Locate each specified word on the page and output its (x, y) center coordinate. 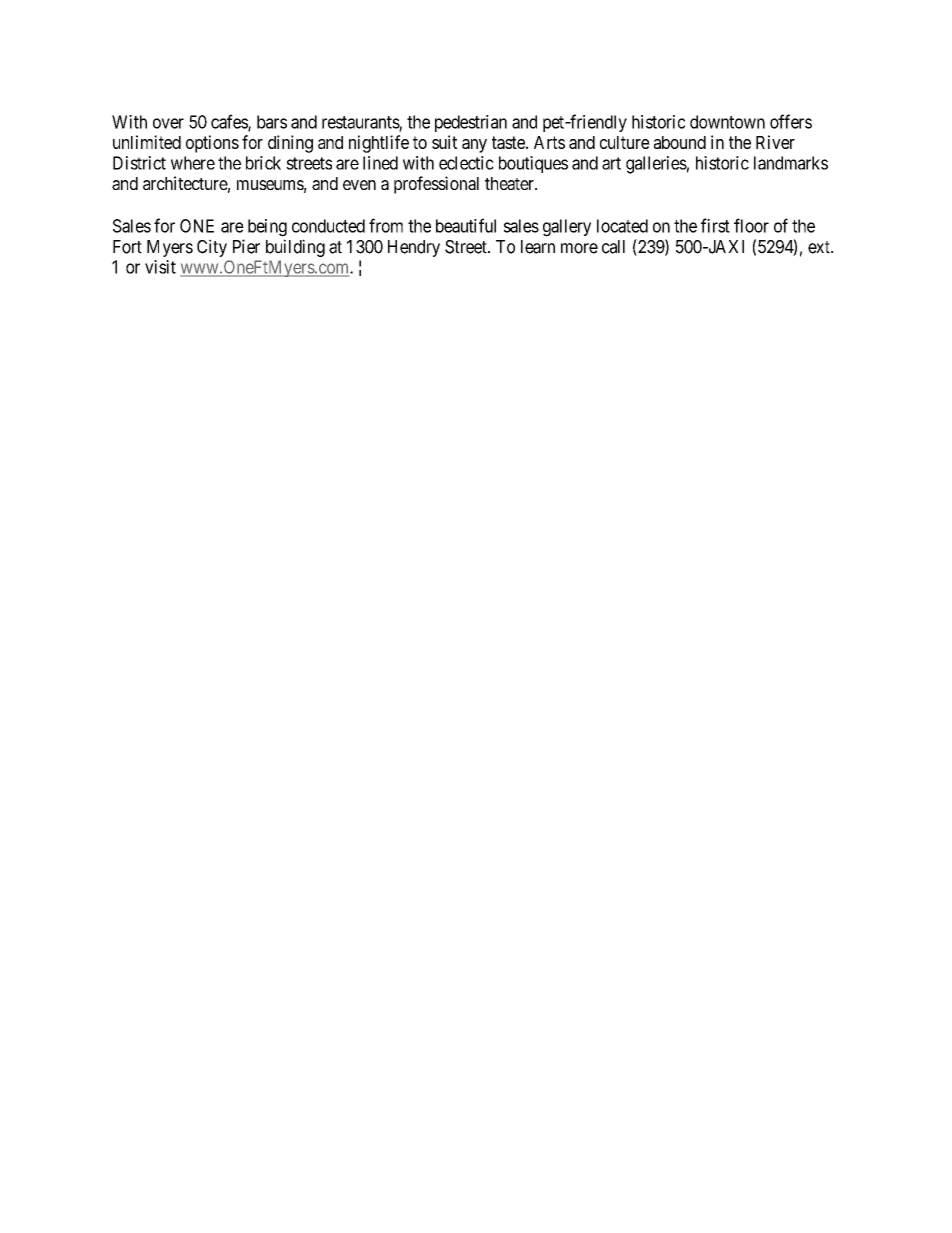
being (267, 228)
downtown (727, 122)
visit (160, 267)
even (359, 185)
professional (436, 185)
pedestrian (471, 123)
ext (820, 247)
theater (510, 183)
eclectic (466, 163)
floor (751, 225)
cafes (230, 122)
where (193, 163)
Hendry (414, 248)
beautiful (466, 225)
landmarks (791, 163)
